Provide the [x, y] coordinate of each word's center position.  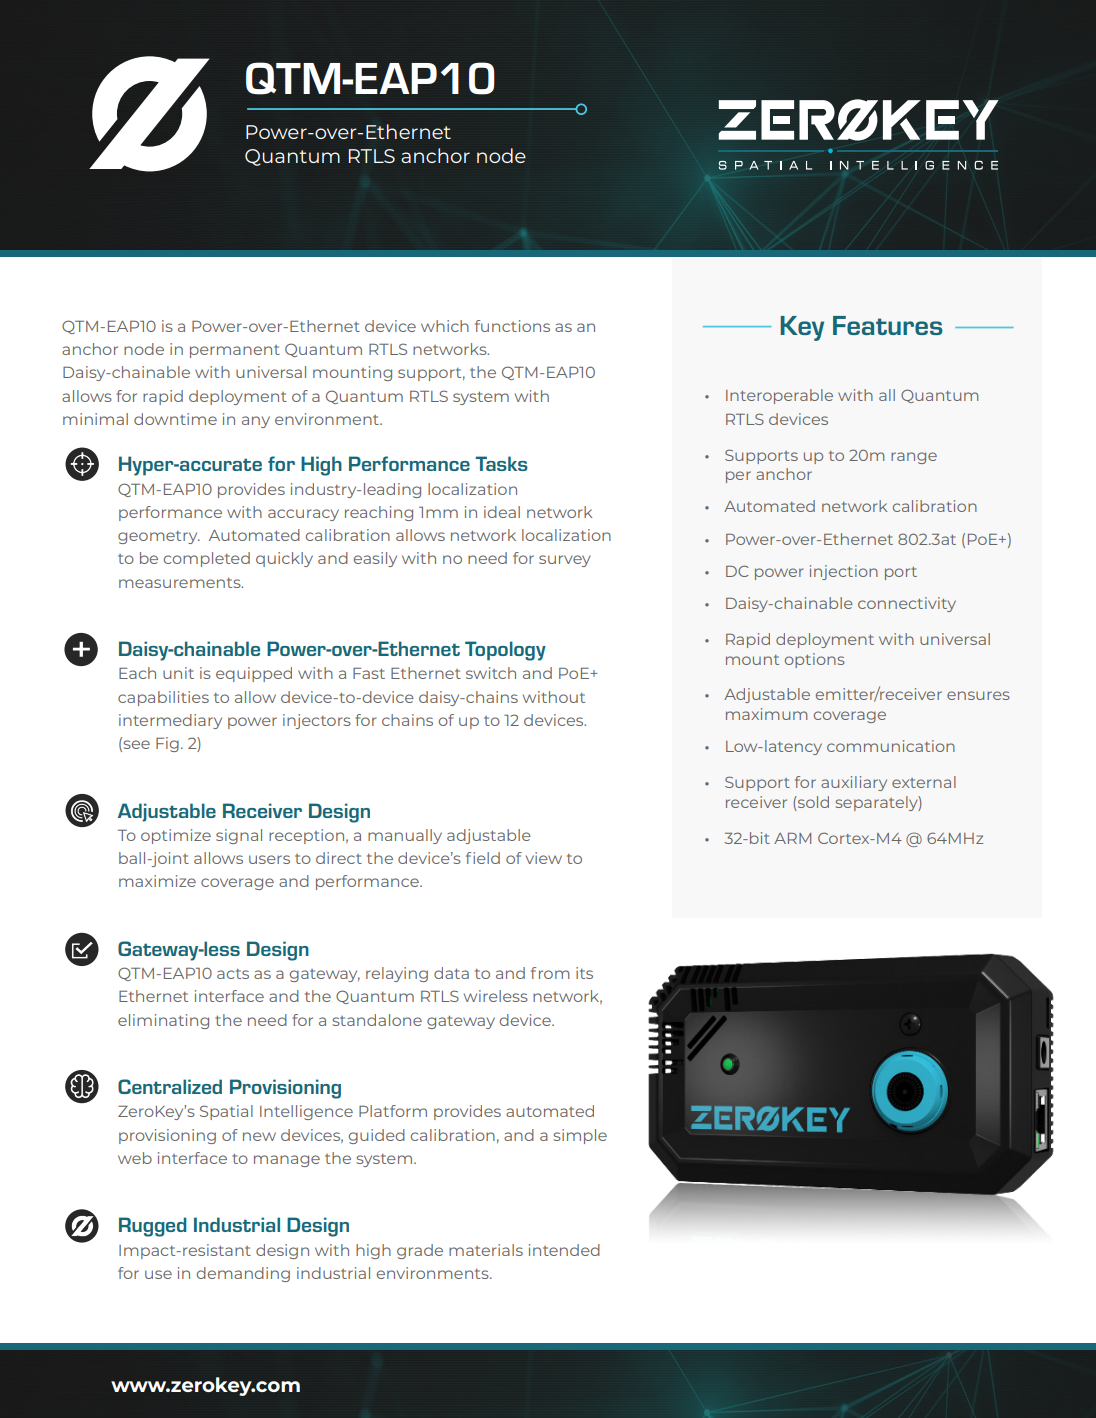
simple [580, 1136]
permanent [235, 351]
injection [844, 572]
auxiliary [854, 783]
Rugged [153, 1227]
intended [564, 1250]
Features [888, 325]
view [544, 858]
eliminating [163, 1021]
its [584, 973]
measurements [181, 583]
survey [565, 561]
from [550, 973]
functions [512, 326]
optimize [176, 836]
